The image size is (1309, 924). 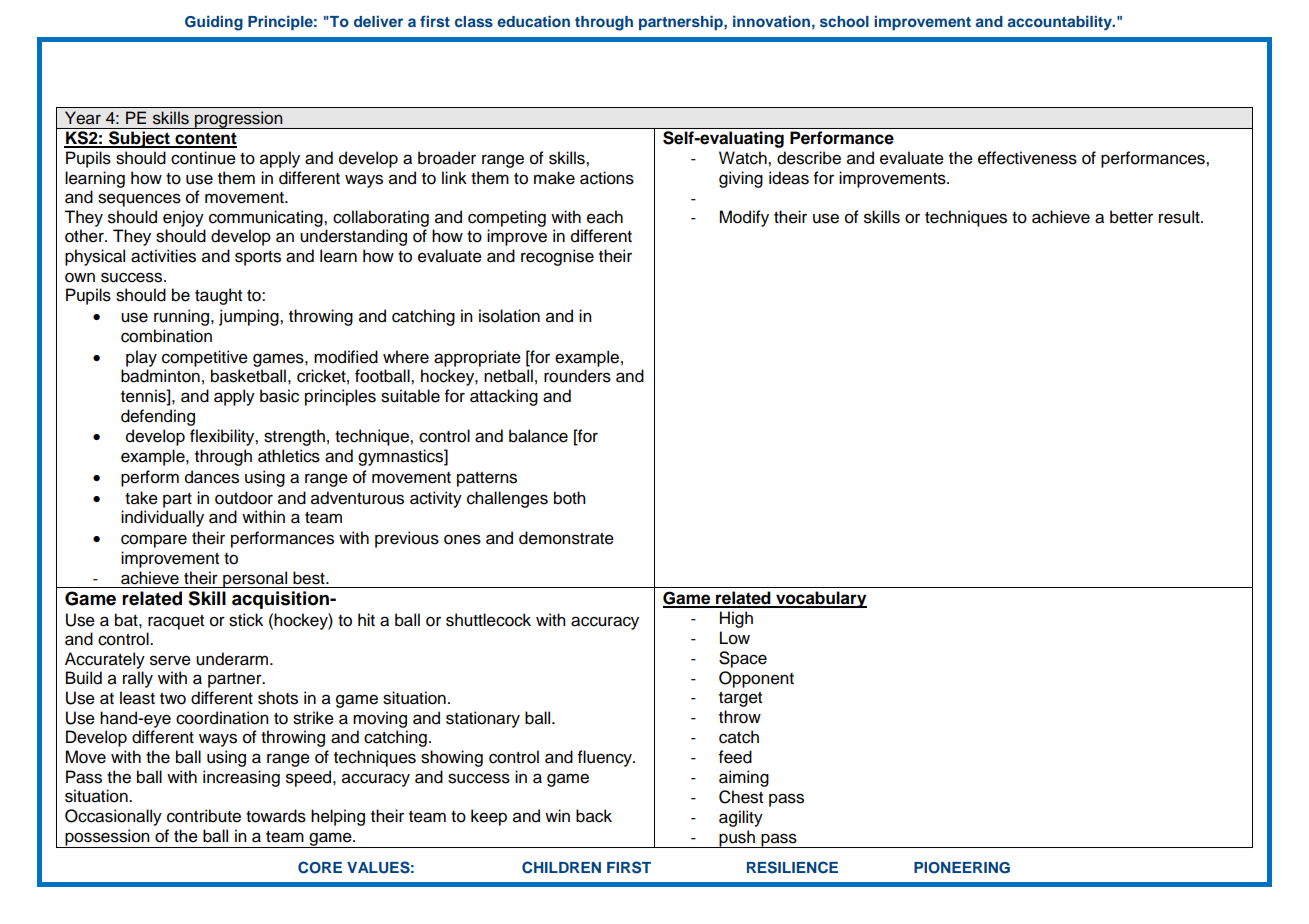 I want to click on personal, so click(x=255, y=579).
